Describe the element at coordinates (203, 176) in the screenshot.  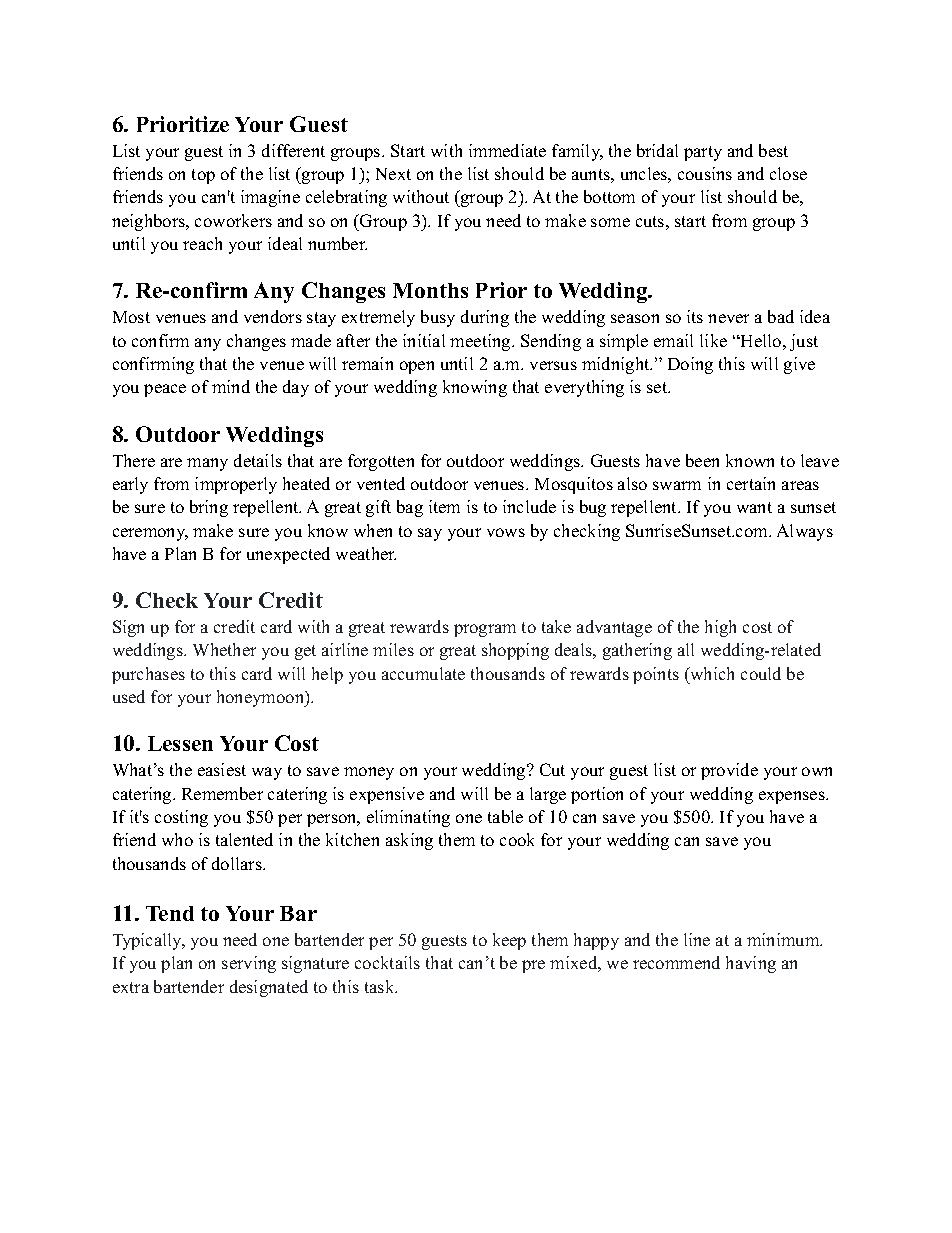
I see `top` at that location.
